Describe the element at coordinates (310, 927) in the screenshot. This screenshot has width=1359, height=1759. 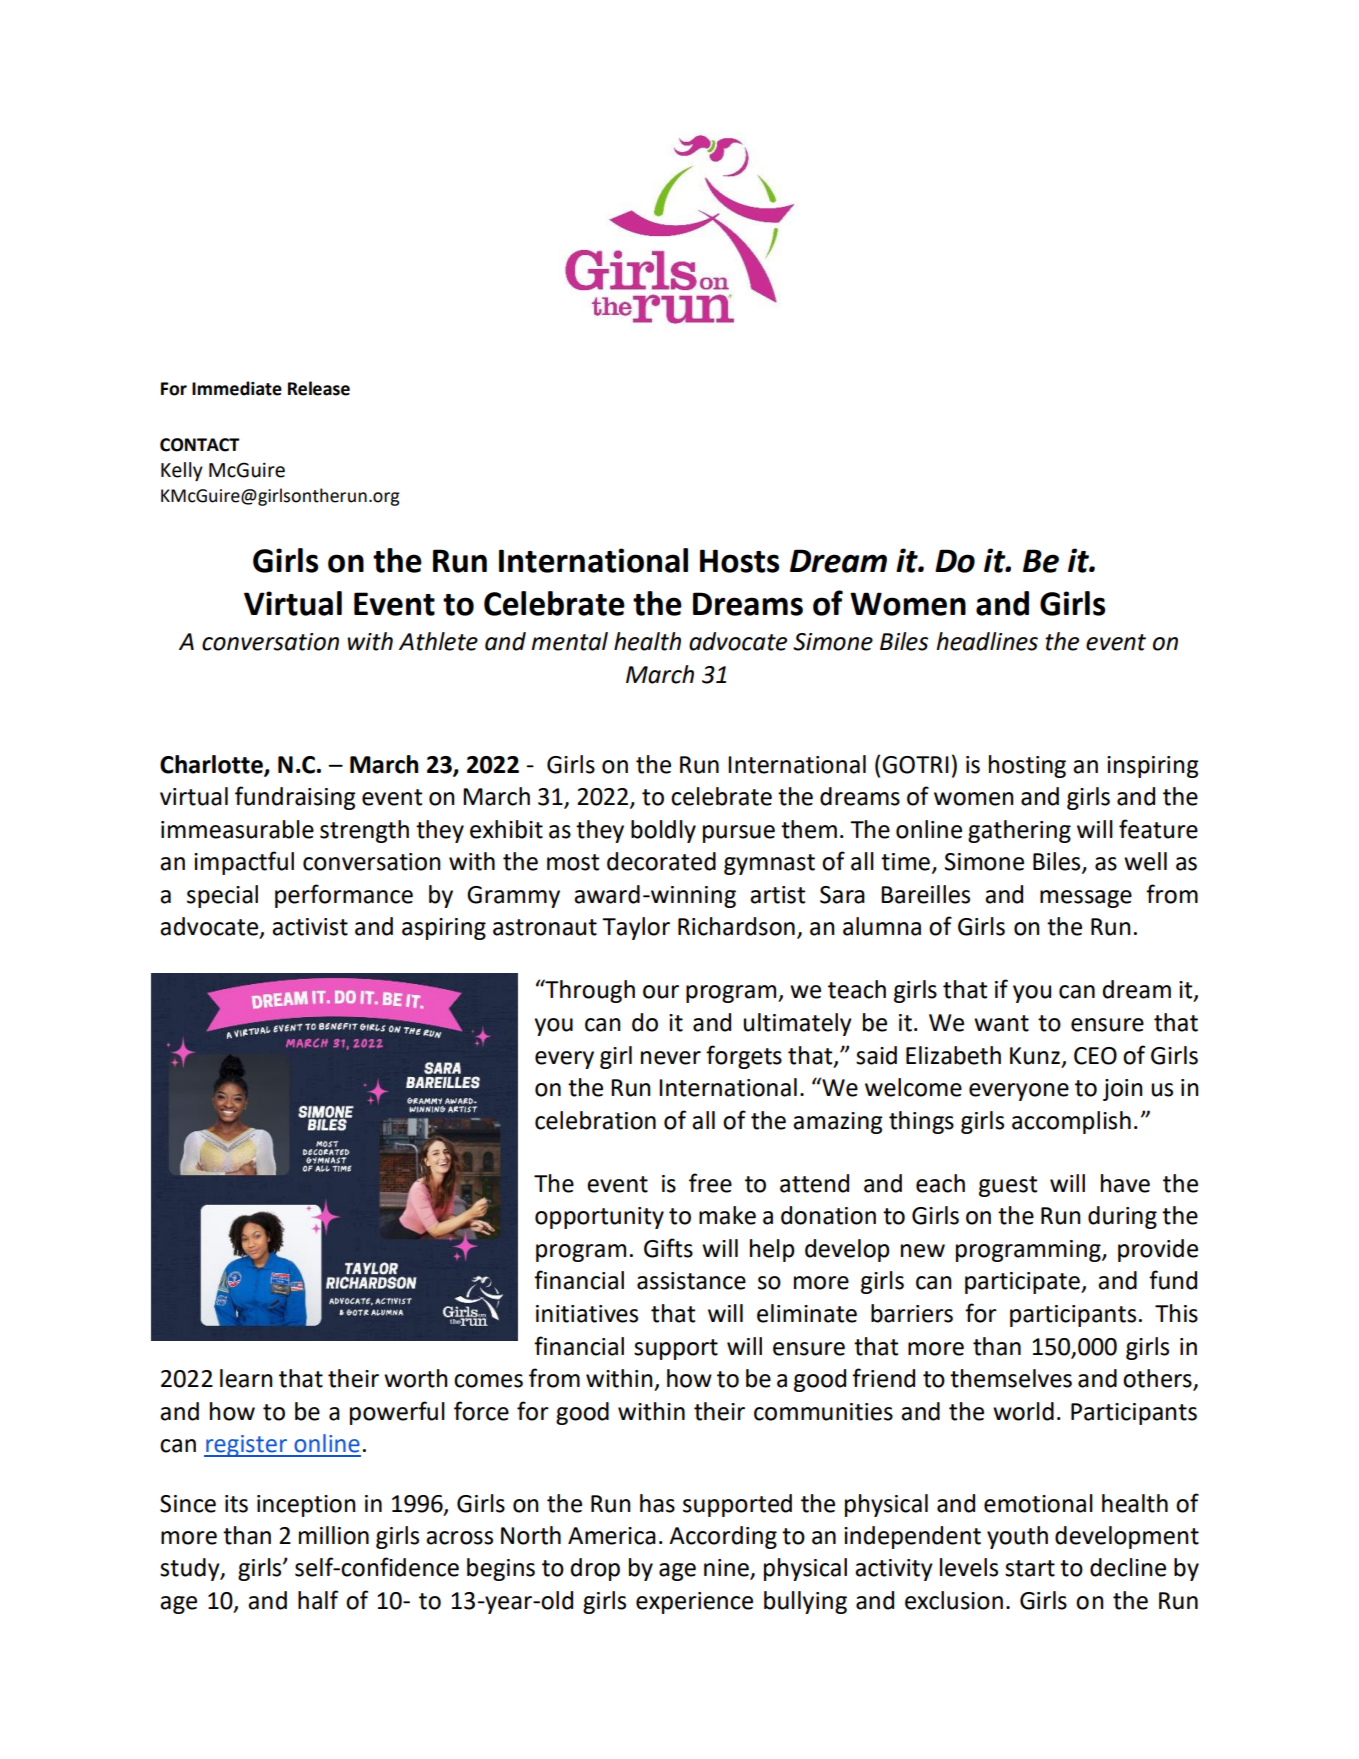
I see `activist` at that location.
